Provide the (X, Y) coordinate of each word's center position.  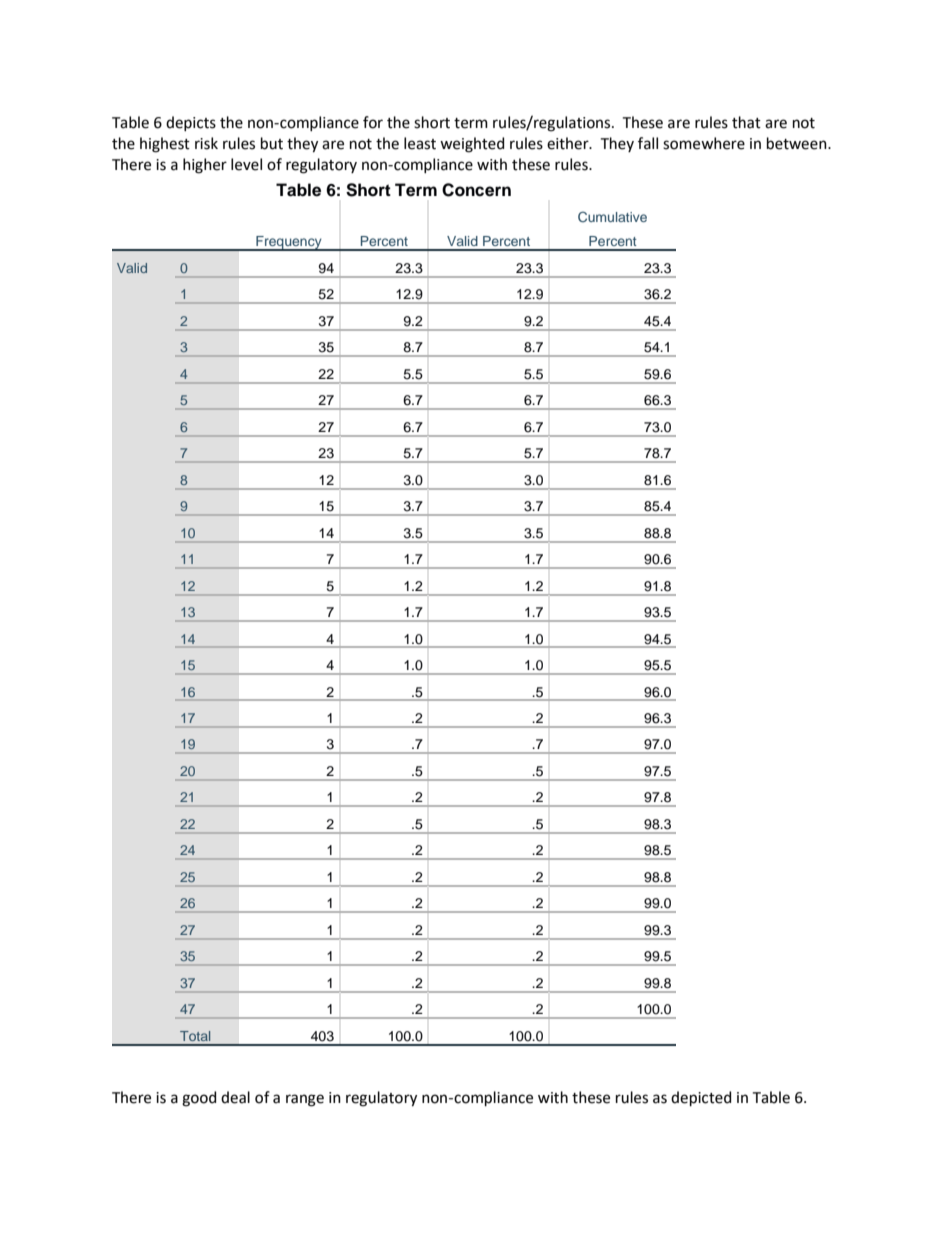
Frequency (289, 243)
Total (195, 1036)
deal (235, 1097)
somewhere (704, 143)
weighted (472, 145)
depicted (701, 1098)
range (305, 1100)
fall (648, 143)
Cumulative (612, 216)
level (246, 164)
